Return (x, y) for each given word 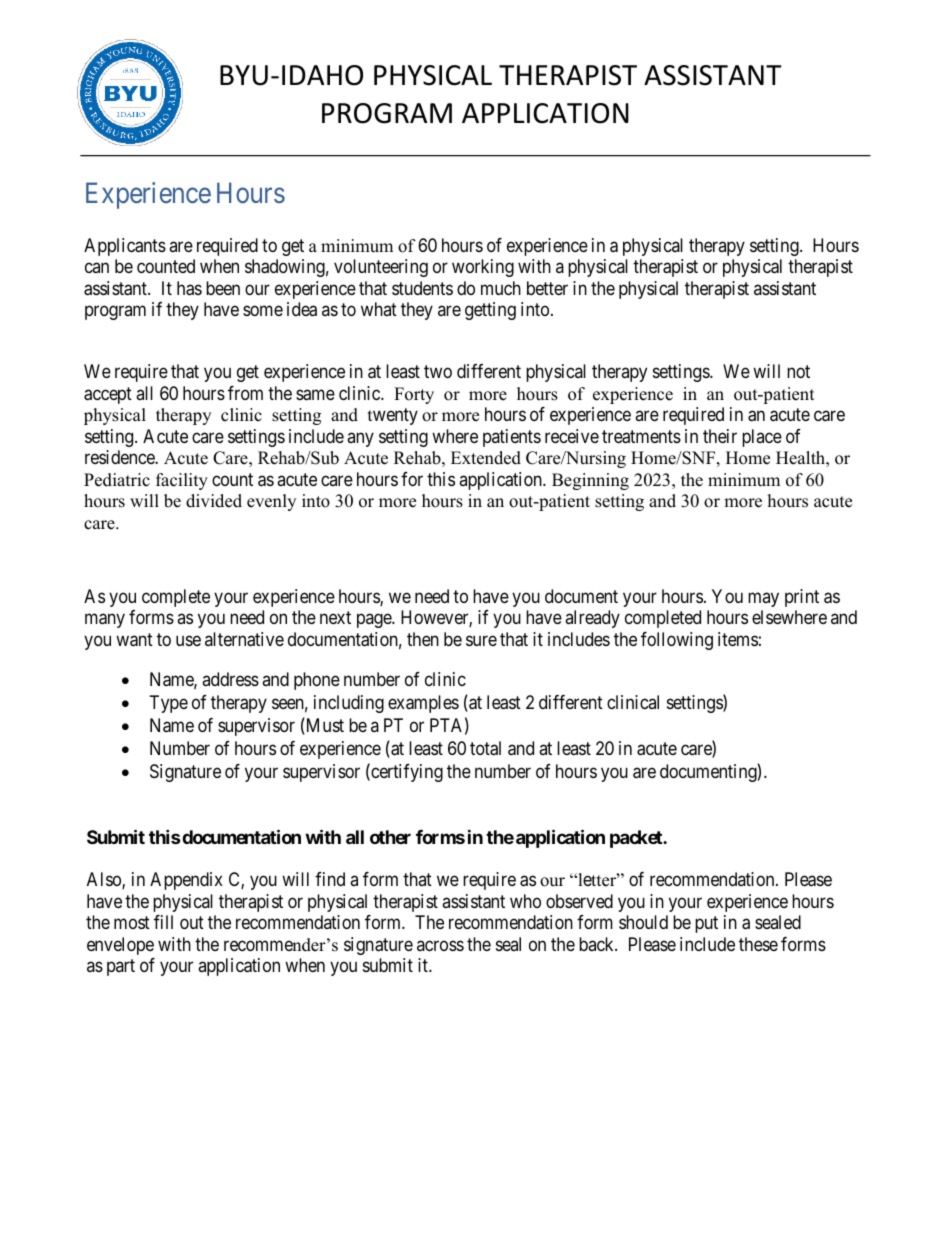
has (189, 288)
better (547, 288)
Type (169, 704)
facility (182, 481)
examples (423, 704)
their (720, 436)
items (738, 639)
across (440, 945)
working (483, 268)
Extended (486, 458)
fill (163, 922)
